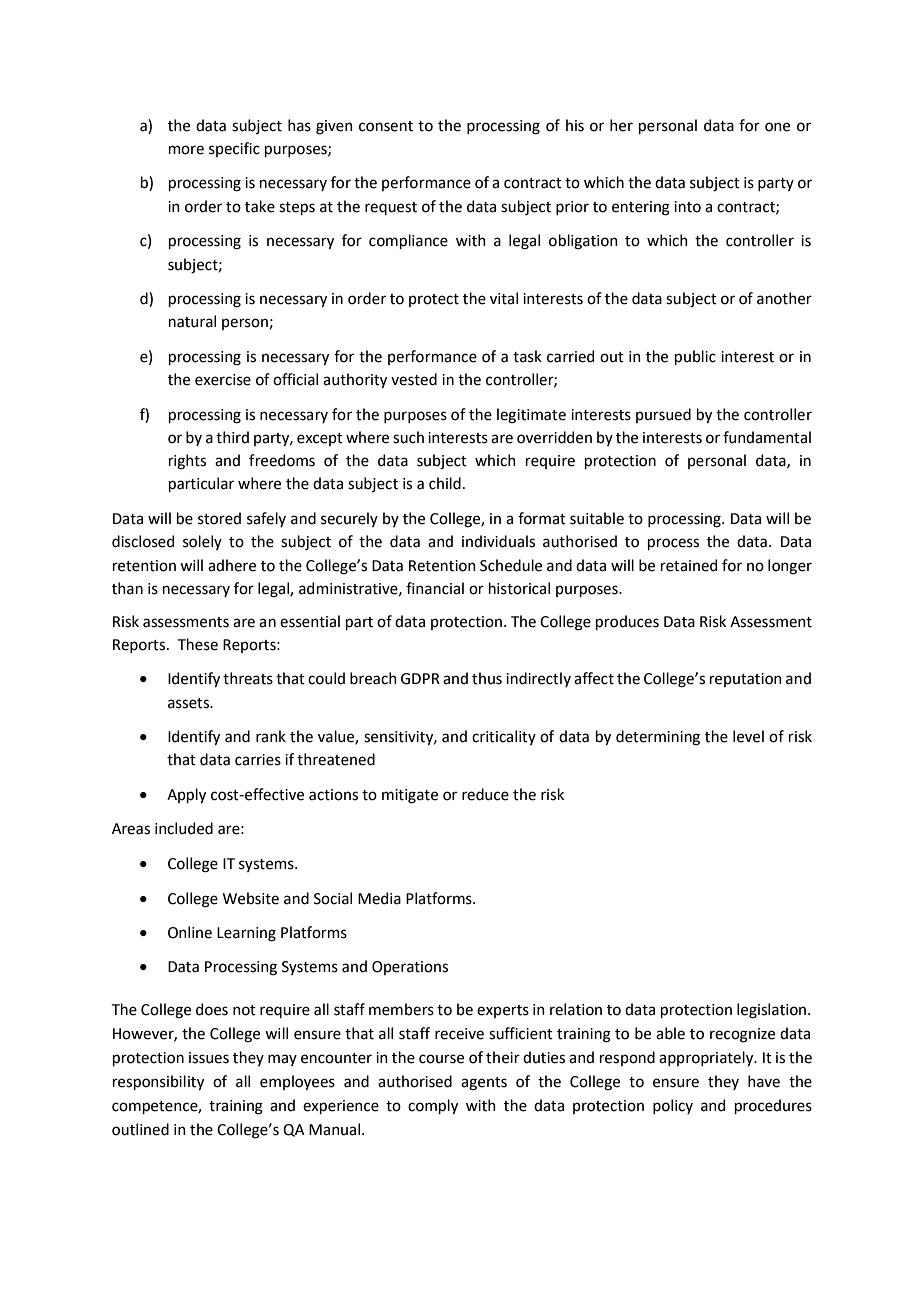 This document has height=1308, width=924. I want to click on into, so click(687, 207).
